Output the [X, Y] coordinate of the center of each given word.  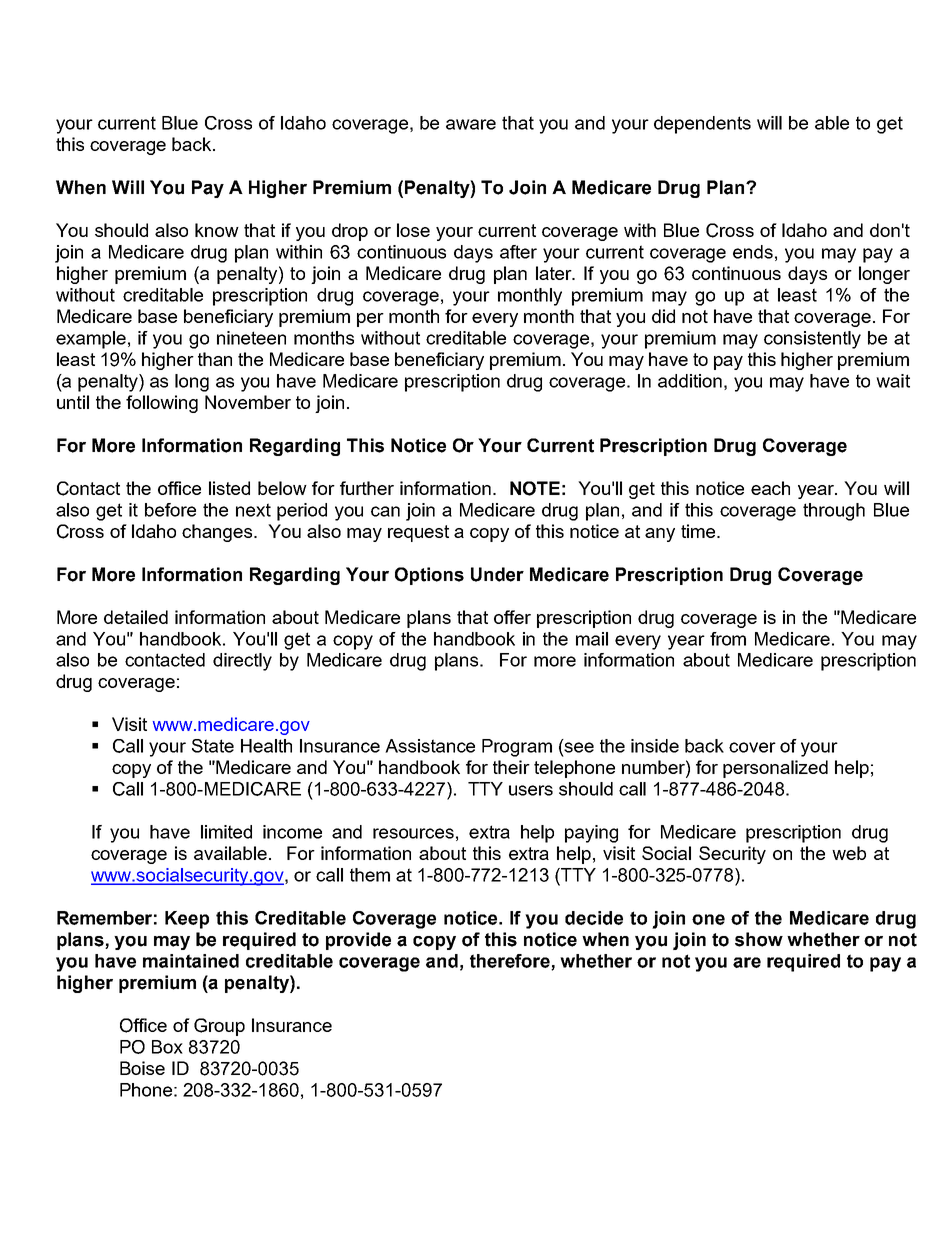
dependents [702, 125]
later [555, 273]
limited [226, 832]
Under [497, 574]
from [728, 639]
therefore [511, 962]
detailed [136, 617]
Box [167, 1047]
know [217, 230]
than [215, 359]
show [759, 939]
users [531, 790]
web [849, 853]
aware [471, 124]
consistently [812, 340]
